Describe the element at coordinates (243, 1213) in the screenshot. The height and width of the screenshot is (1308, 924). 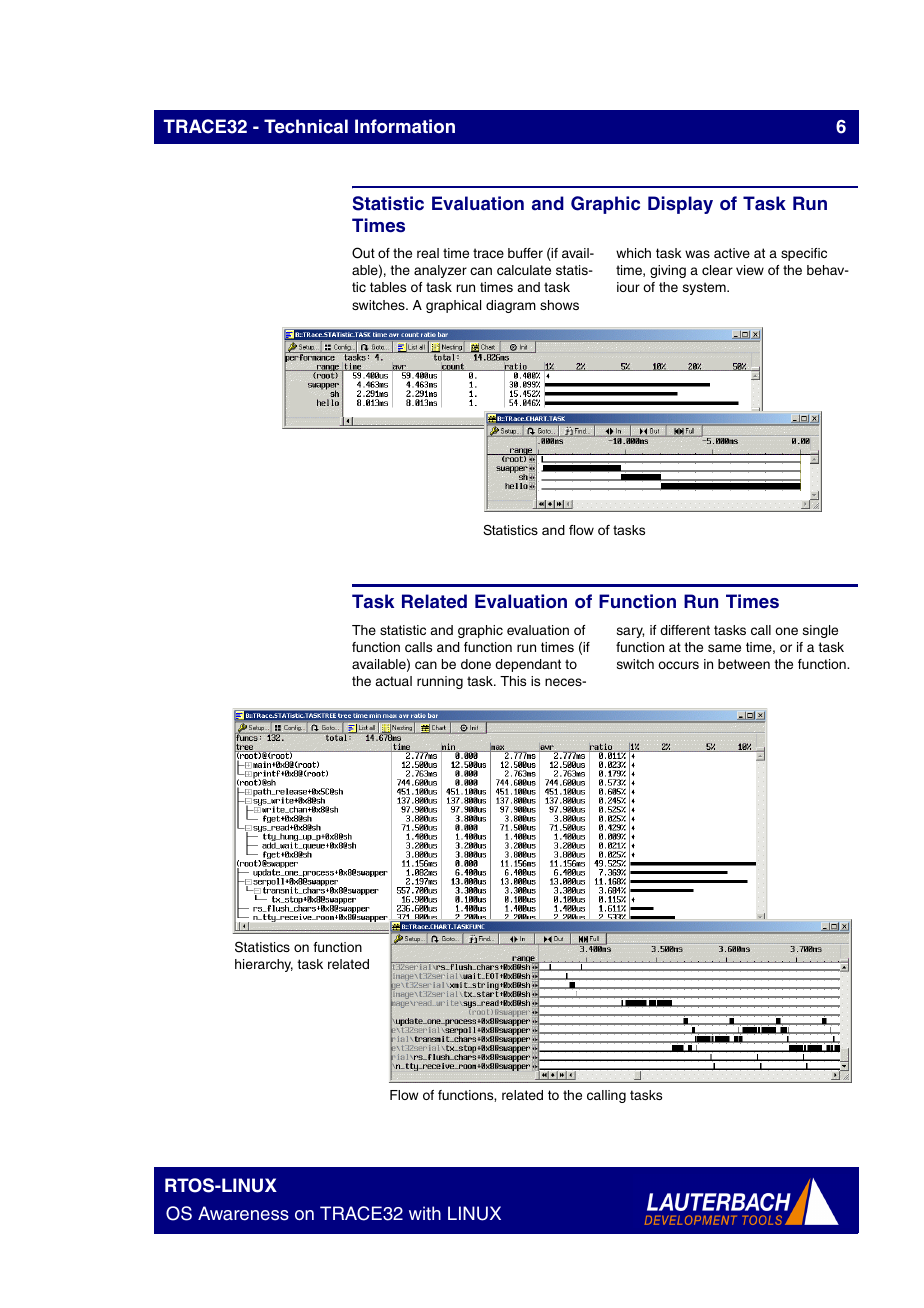
I see `Awareness` at that location.
